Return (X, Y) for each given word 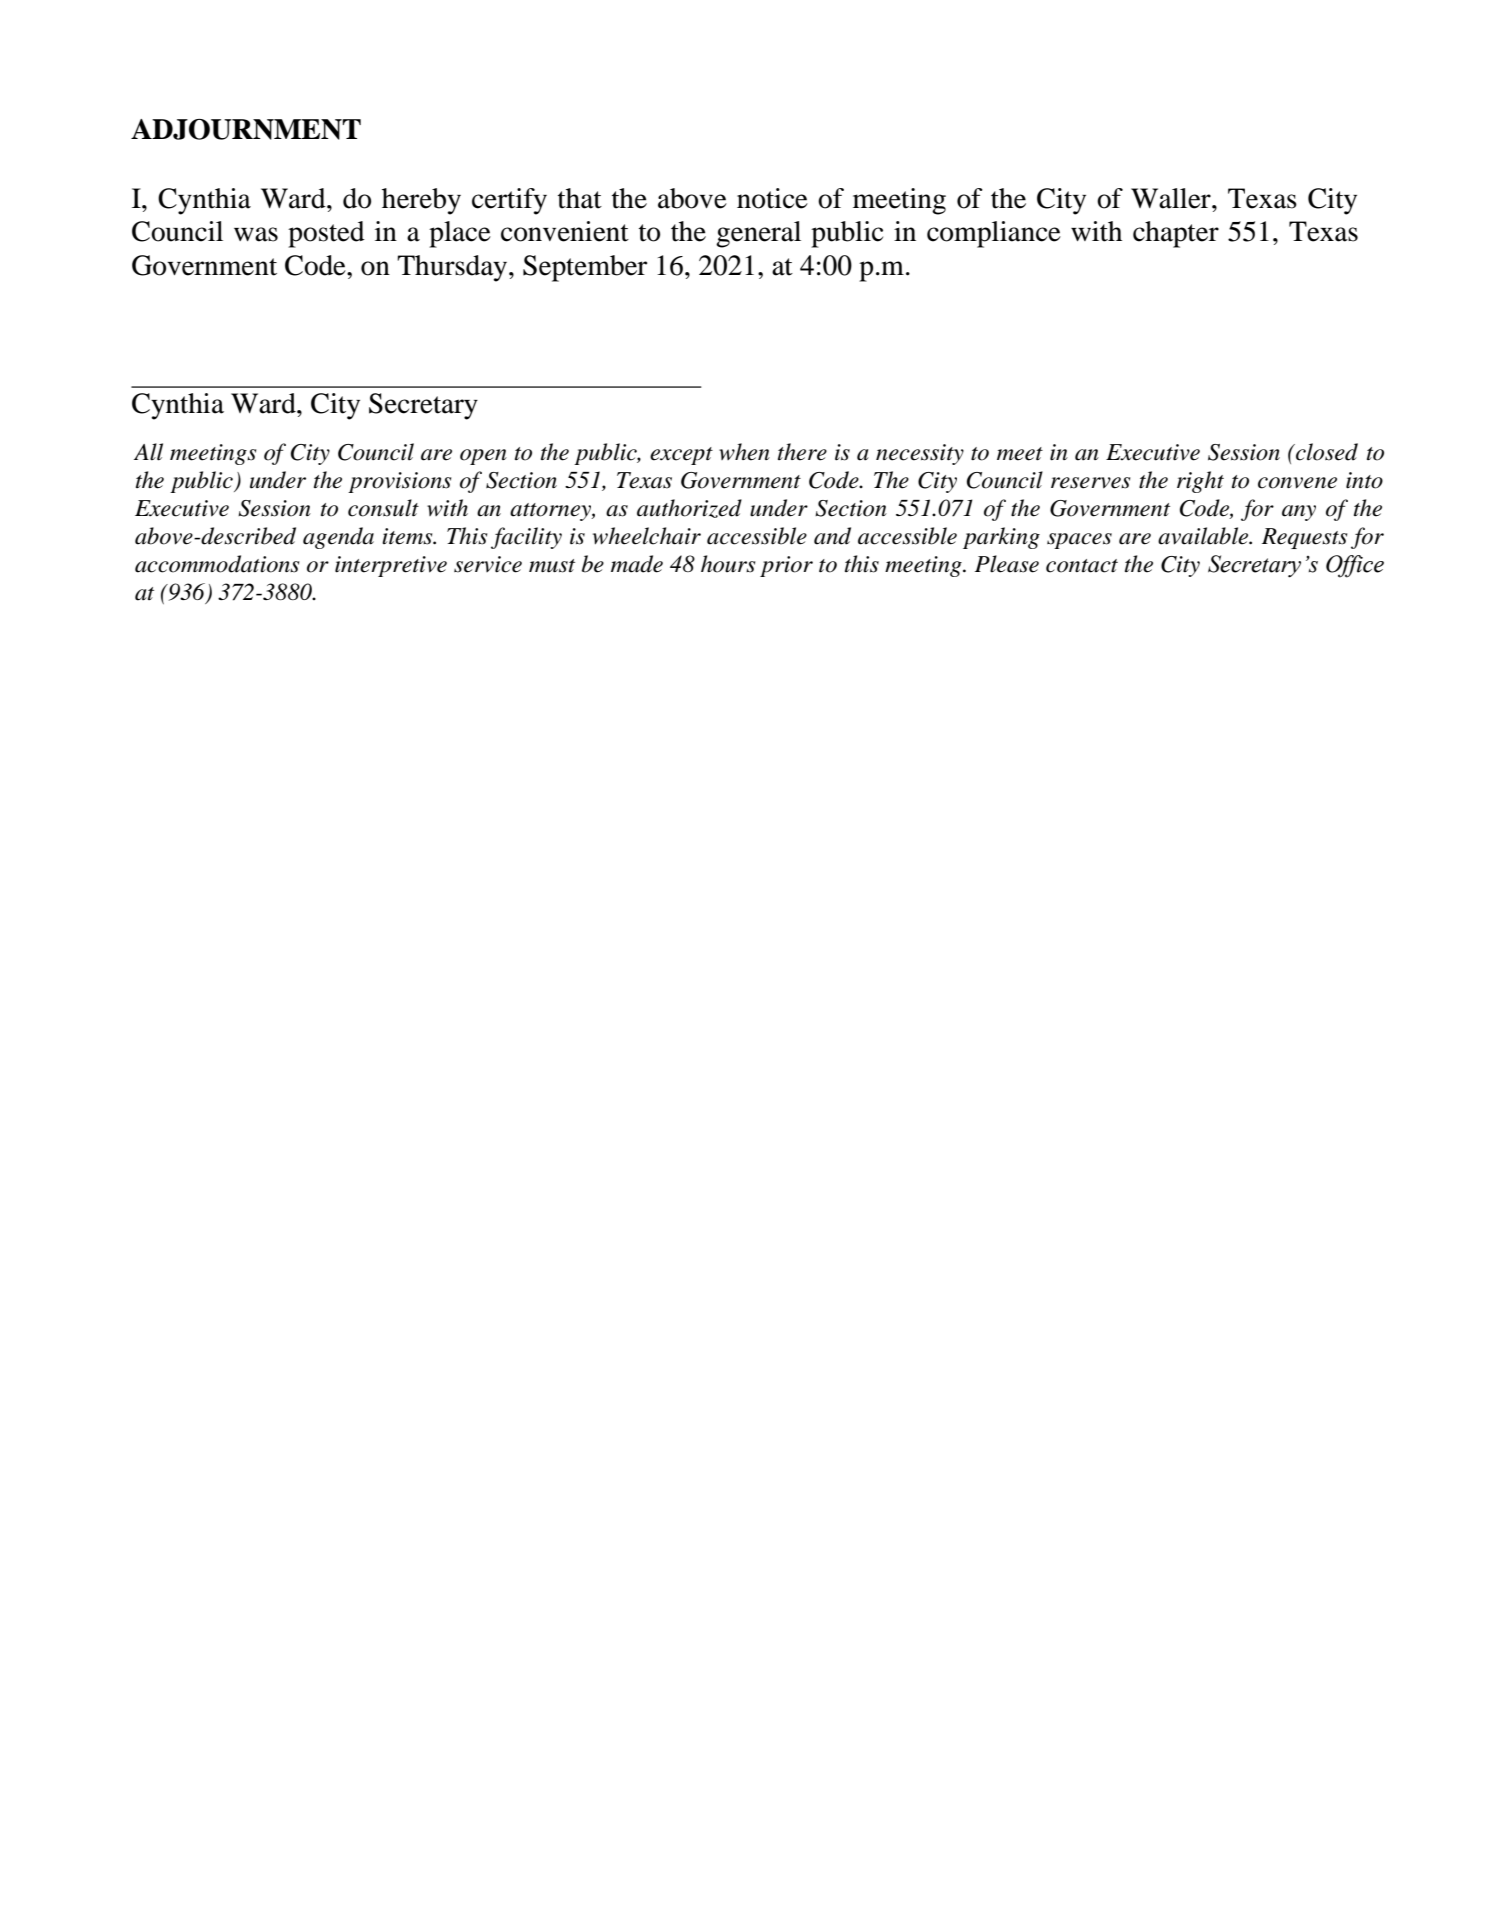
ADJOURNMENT (246, 129)
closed (1326, 452)
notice (772, 198)
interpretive (391, 566)
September (585, 268)
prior (786, 566)
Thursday (453, 268)
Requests (1304, 538)
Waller (1172, 198)
